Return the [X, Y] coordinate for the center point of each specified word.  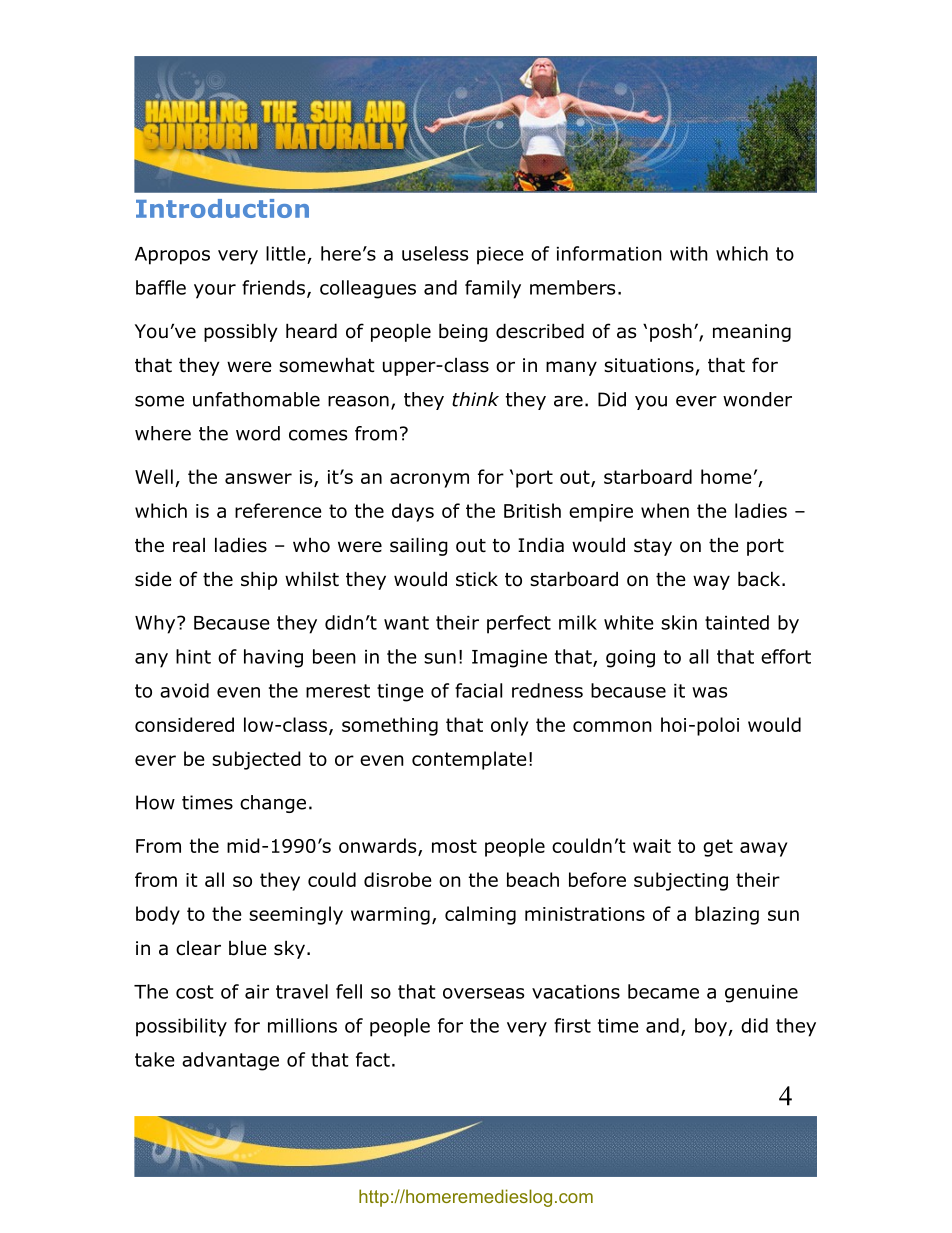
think [475, 399]
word [258, 433]
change [273, 804]
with [689, 253]
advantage [230, 1061]
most [454, 846]
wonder [757, 399]
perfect [519, 624]
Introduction [222, 208]
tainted [737, 622]
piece [500, 256]
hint [193, 656]
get [718, 848]
